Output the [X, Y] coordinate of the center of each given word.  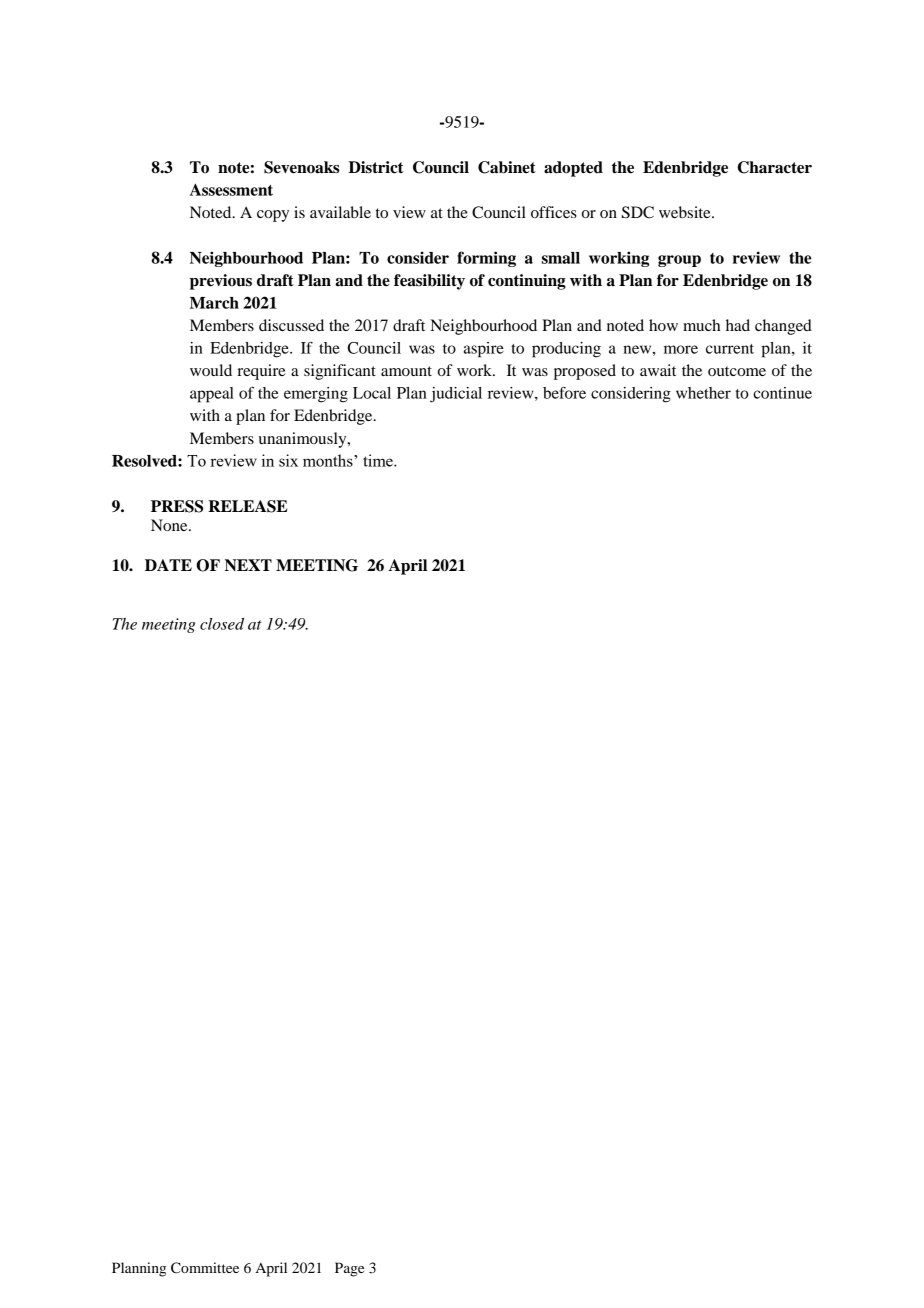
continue [782, 393]
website [686, 212]
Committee [205, 1268]
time [379, 460]
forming [486, 259]
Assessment [231, 189]
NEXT [248, 565]
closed [222, 624]
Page [349, 1269]
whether [703, 393]
